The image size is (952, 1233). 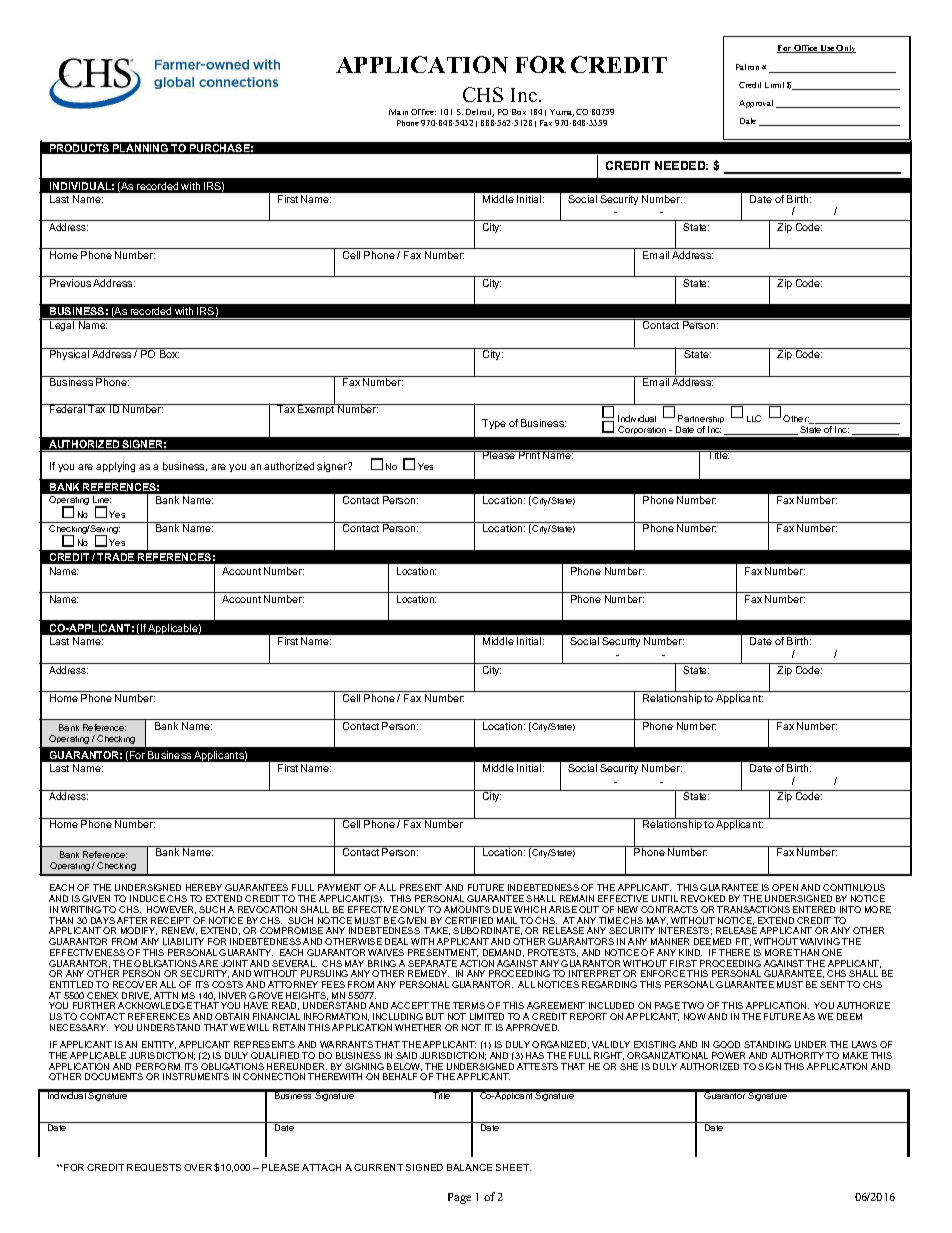 What do you see at coordinates (494, 424) in the screenshot?
I see `Type` at bounding box center [494, 424].
